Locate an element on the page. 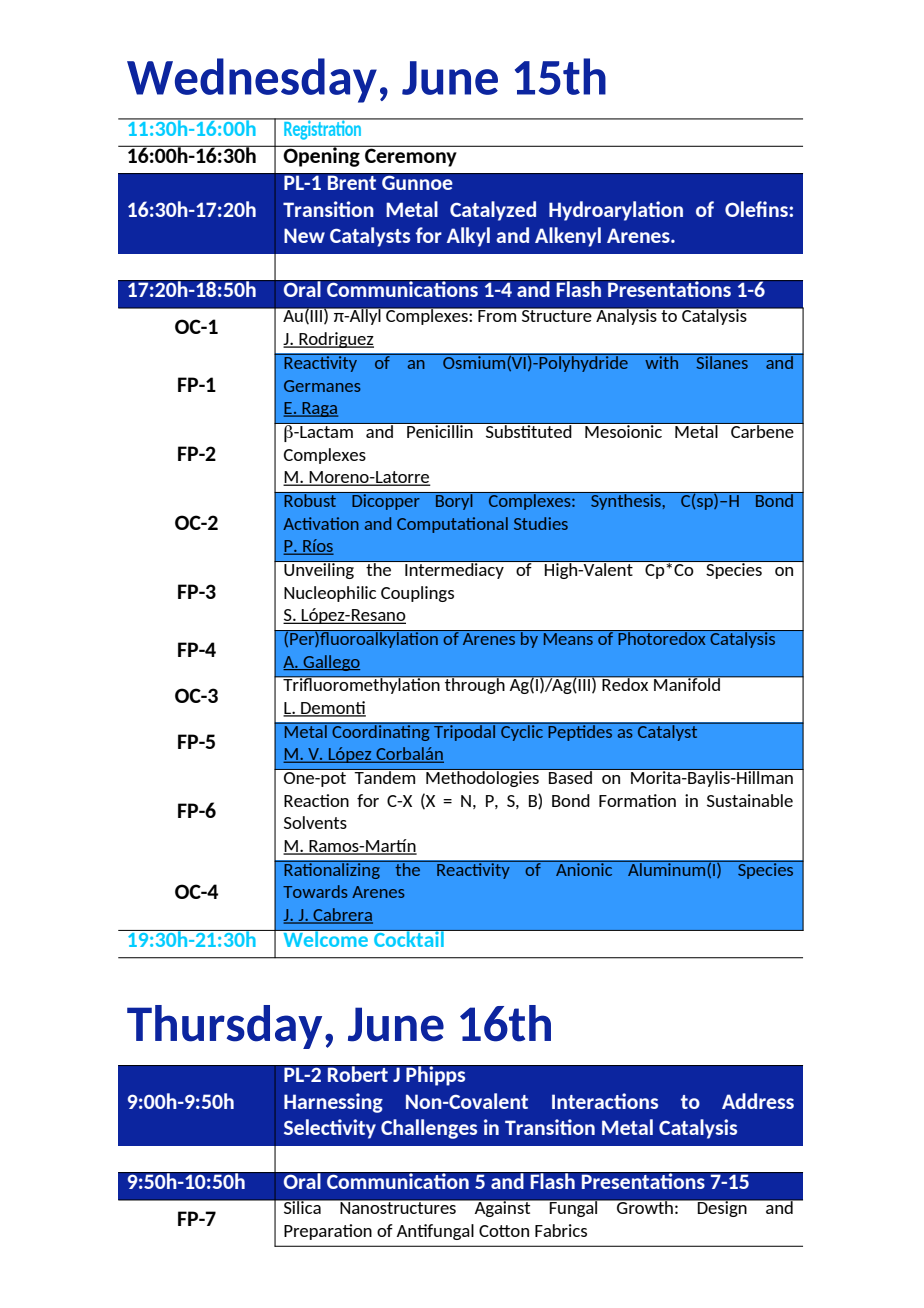 The image size is (924, 1308). Registration is located at coordinates (323, 129).
